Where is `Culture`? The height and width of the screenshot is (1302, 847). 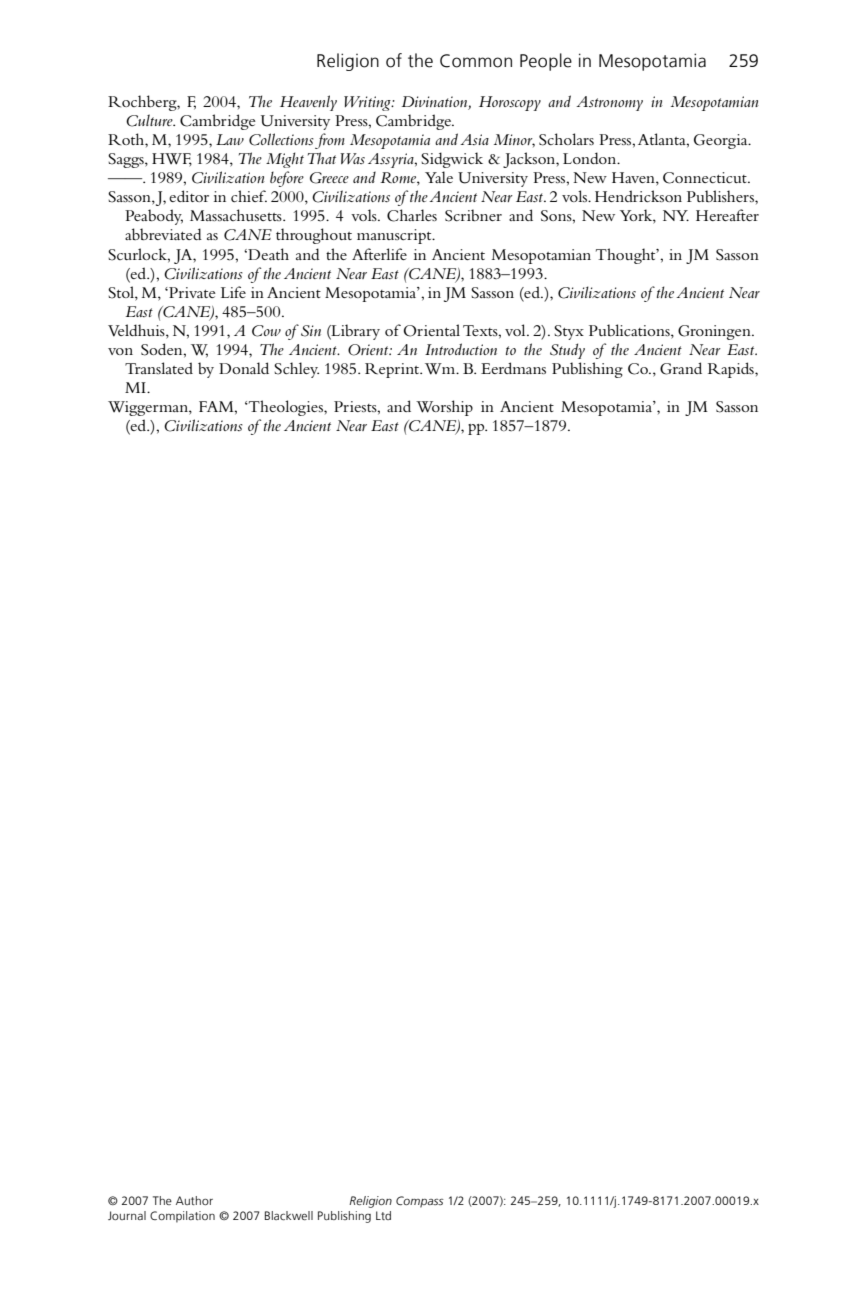
Culture is located at coordinates (150, 120).
